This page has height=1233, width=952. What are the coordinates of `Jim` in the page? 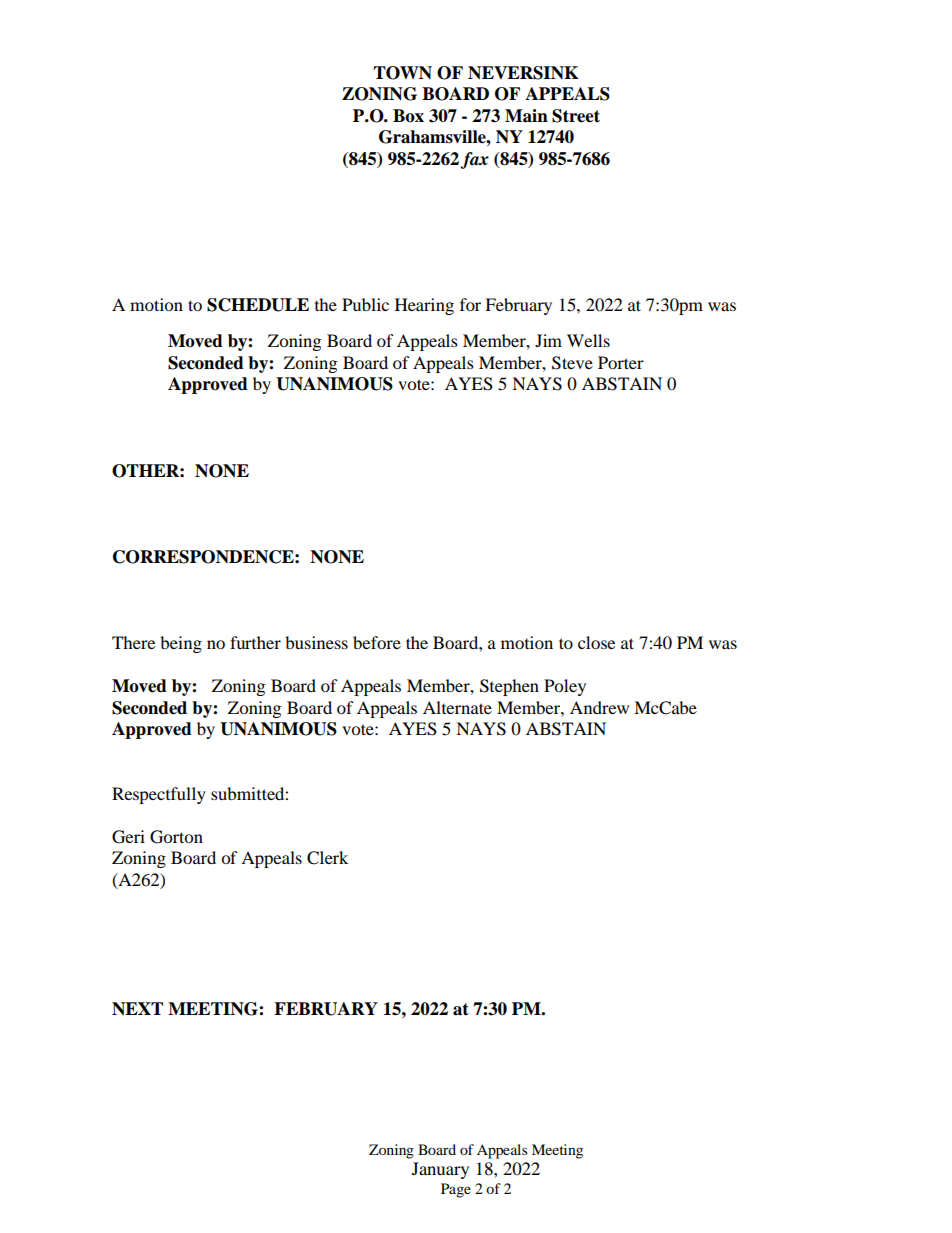 It's located at (548, 340).
